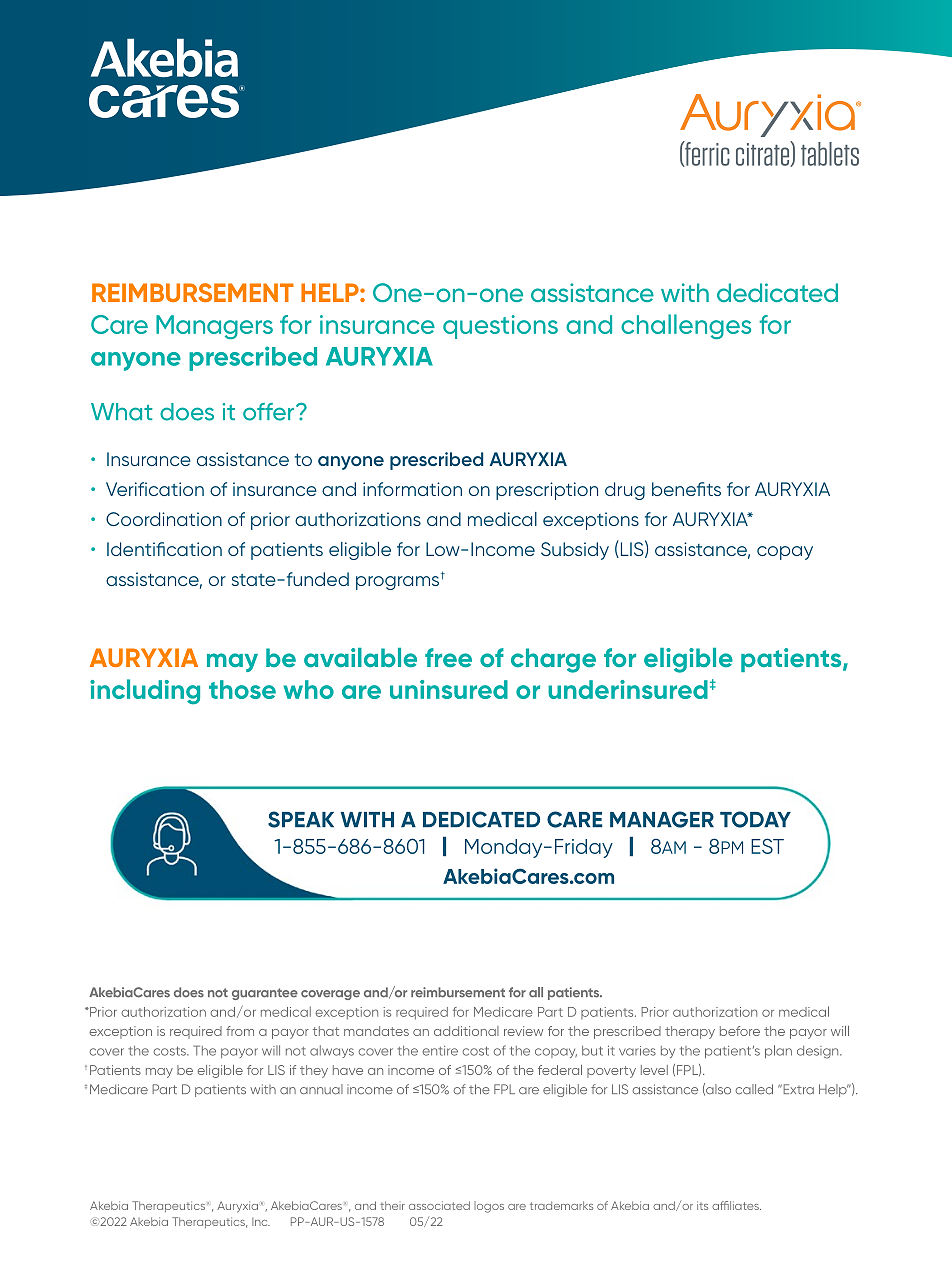  I want to click on additional, so click(466, 1031).
